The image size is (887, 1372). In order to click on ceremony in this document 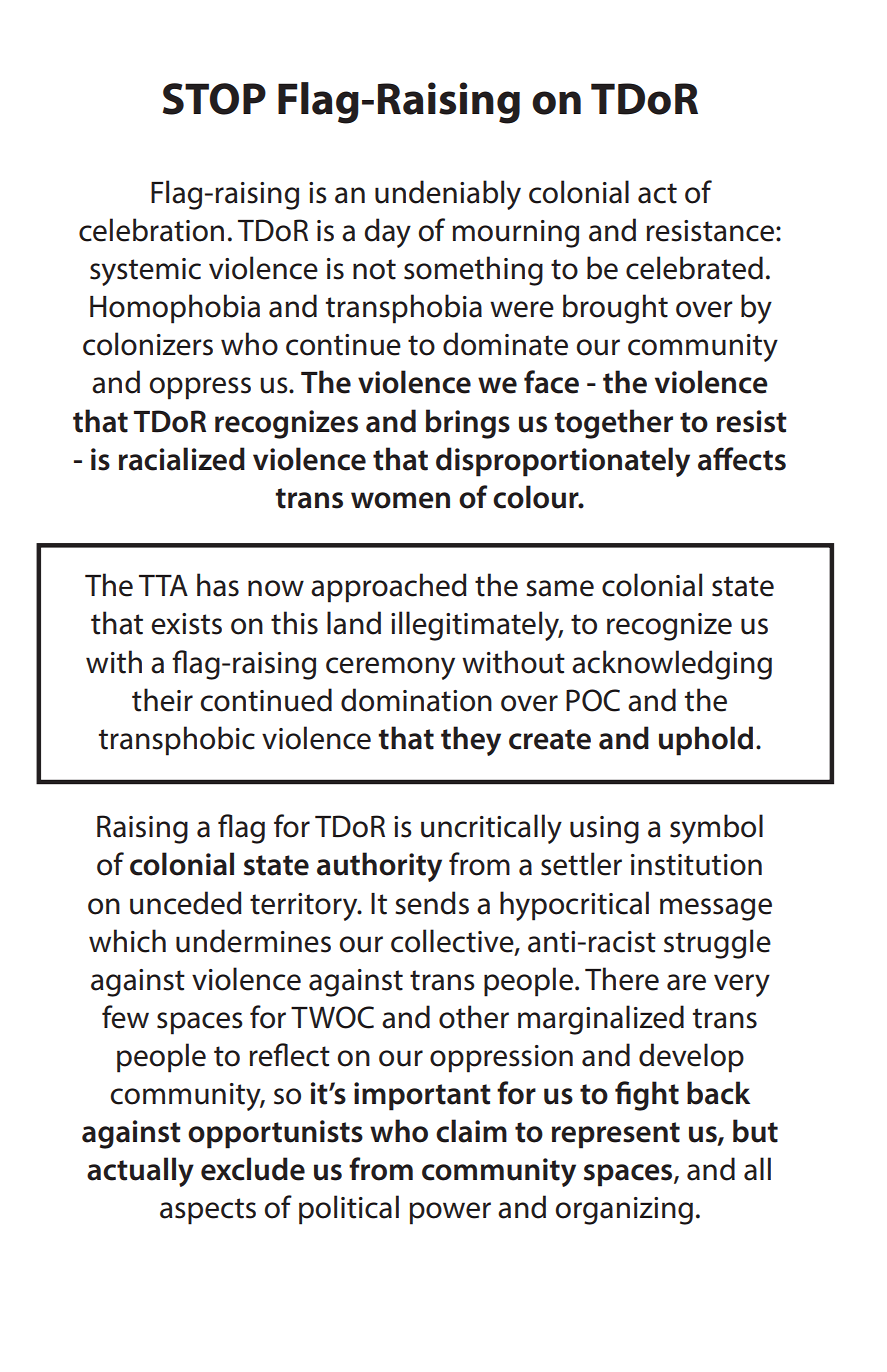, I will do `click(390, 668)`.
